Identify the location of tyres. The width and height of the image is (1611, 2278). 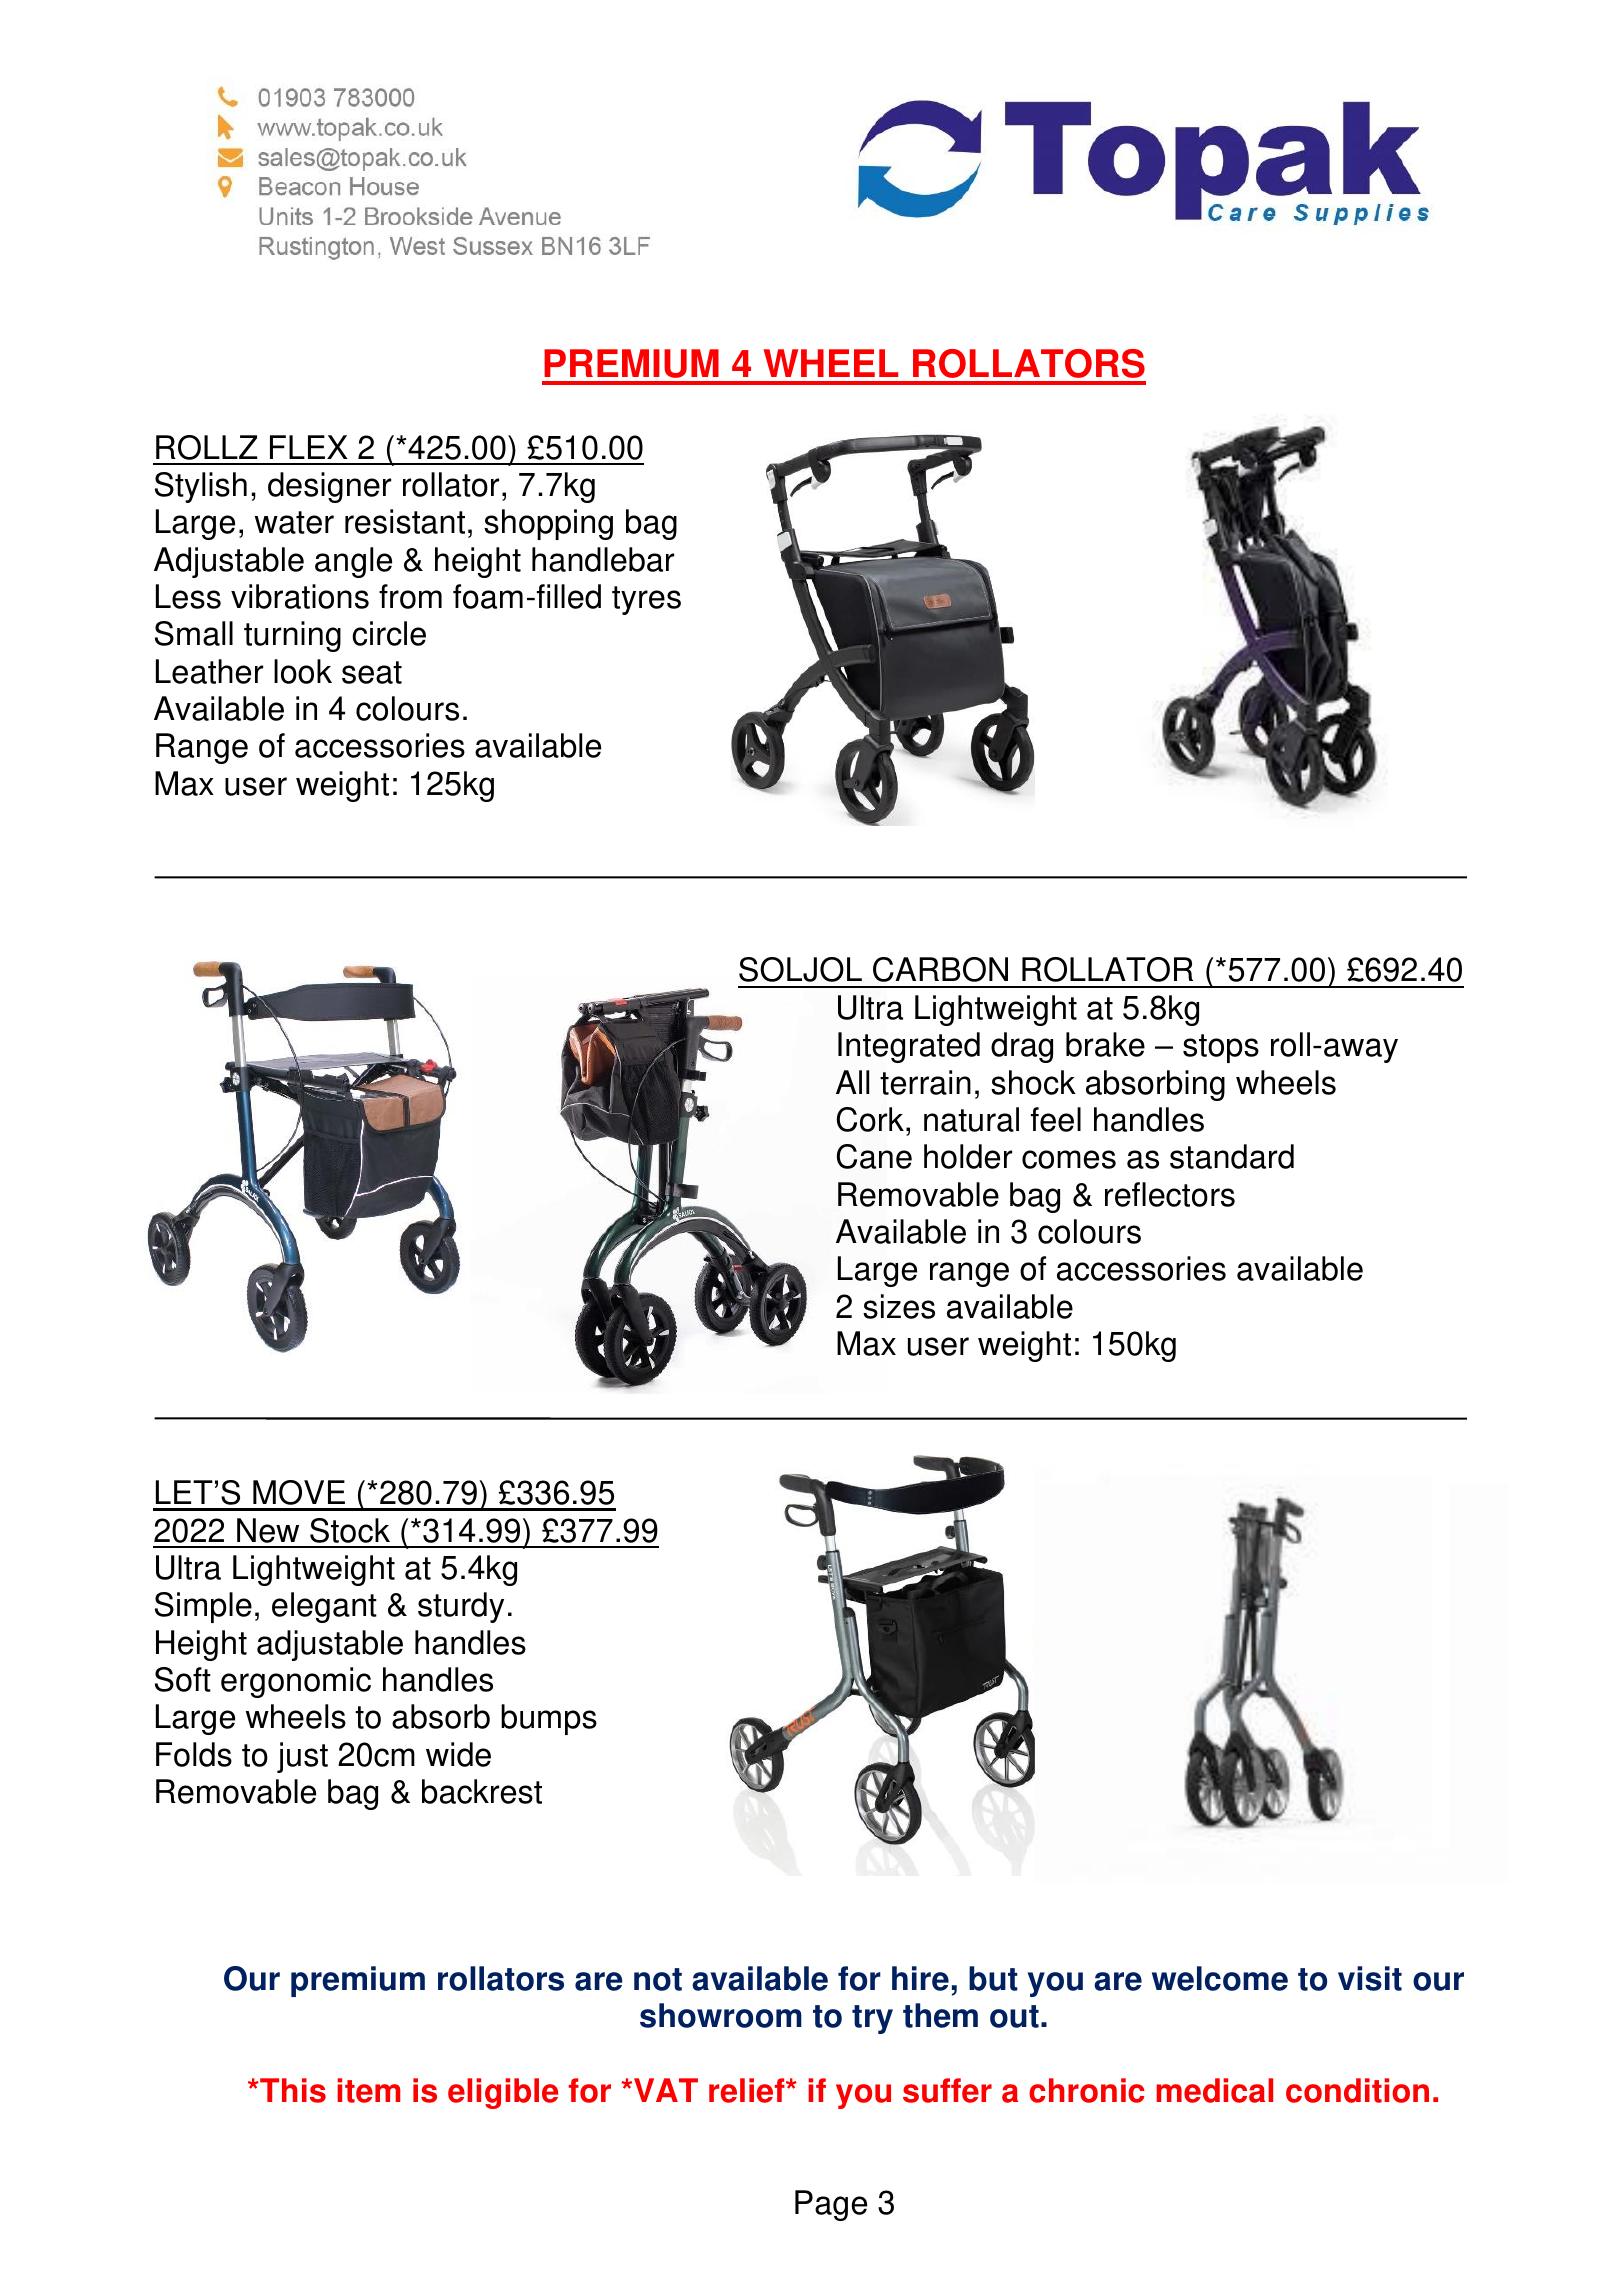
(646, 600).
